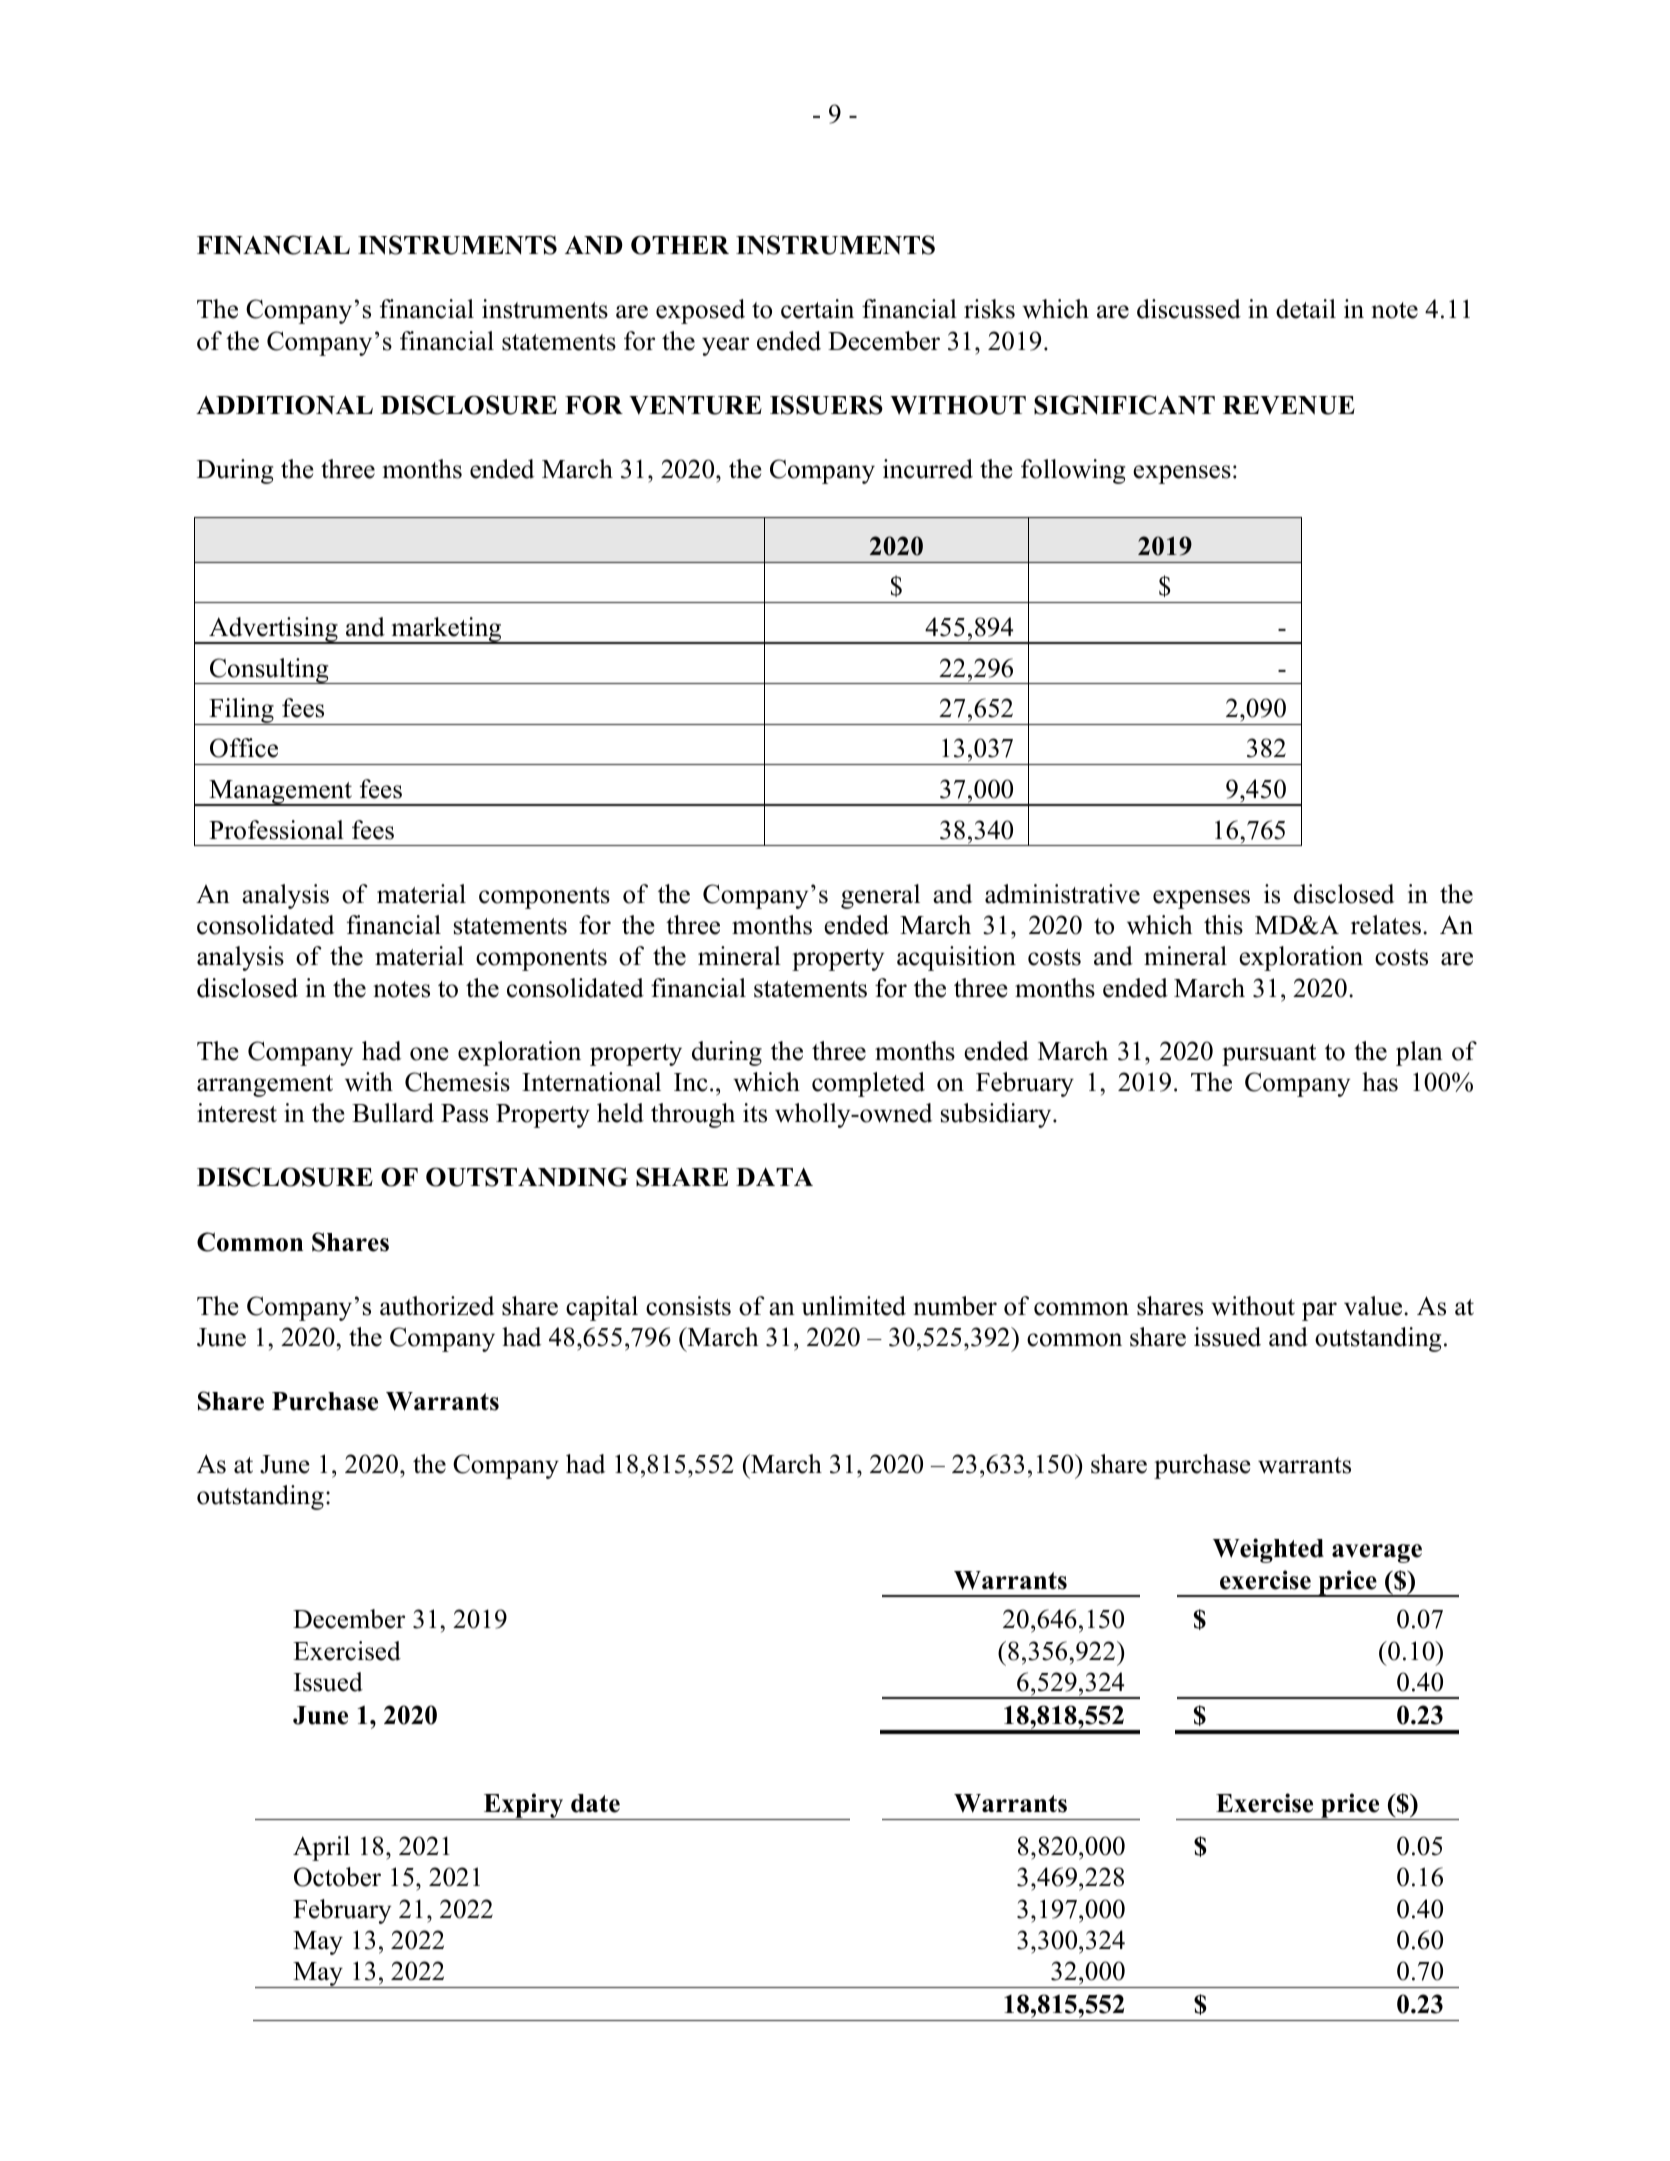 The image size is (1670, 2161). Describe the element at coordinates (880, 896) in the page. I see `general` at that location.
